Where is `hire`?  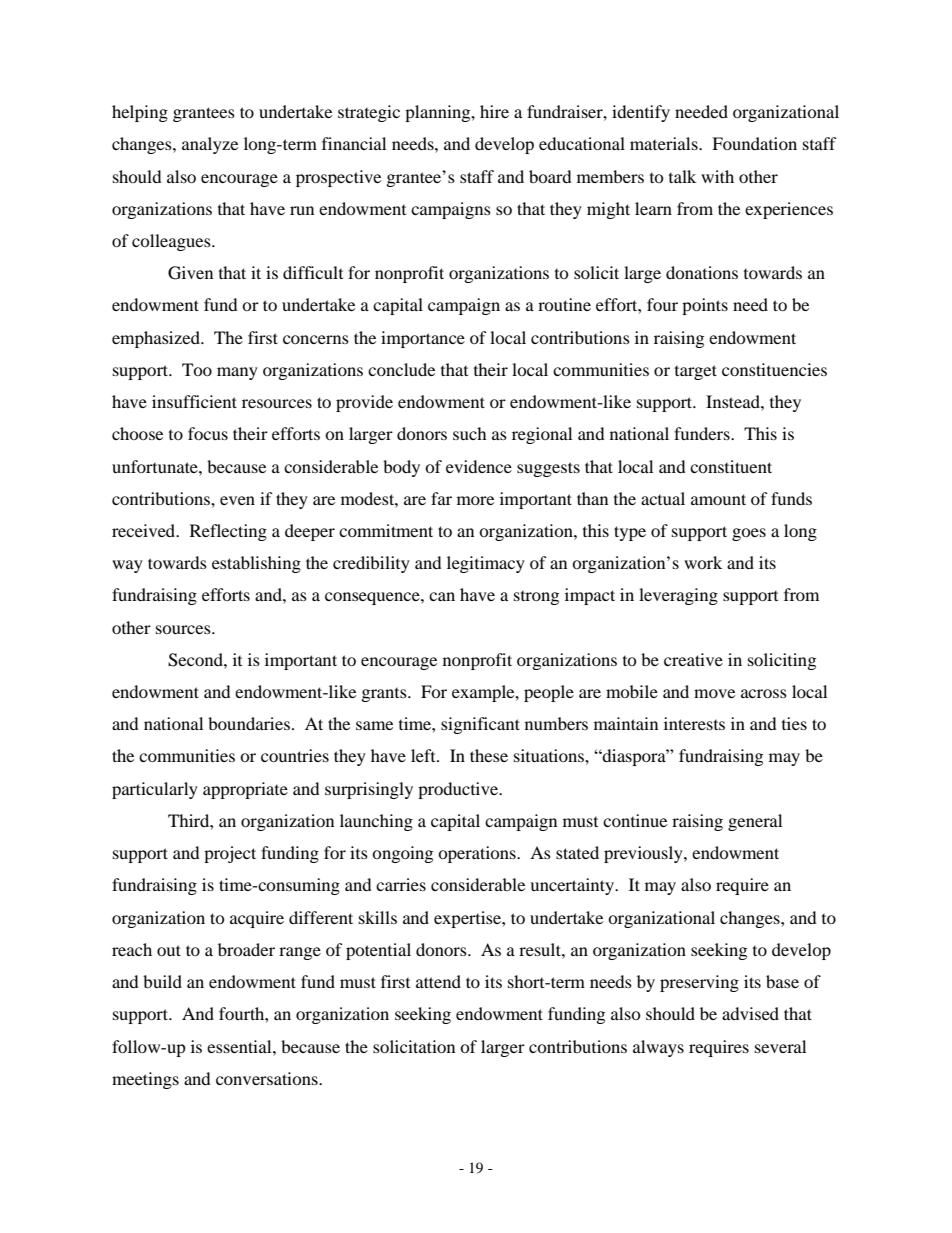
hire is located at coordinates (494, 111).
